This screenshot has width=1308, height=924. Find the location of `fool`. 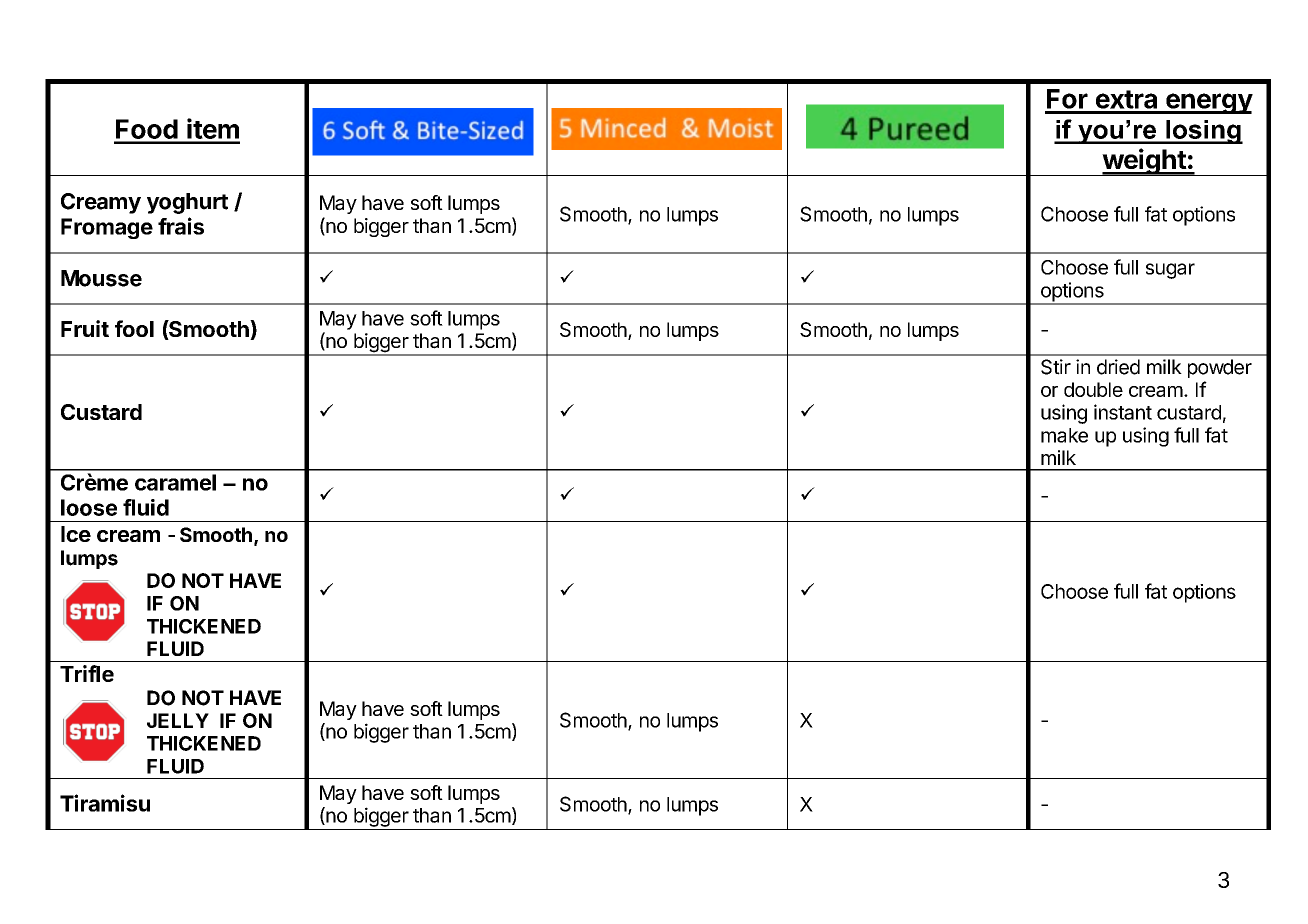

fool is located at coordinates (134, 328).
